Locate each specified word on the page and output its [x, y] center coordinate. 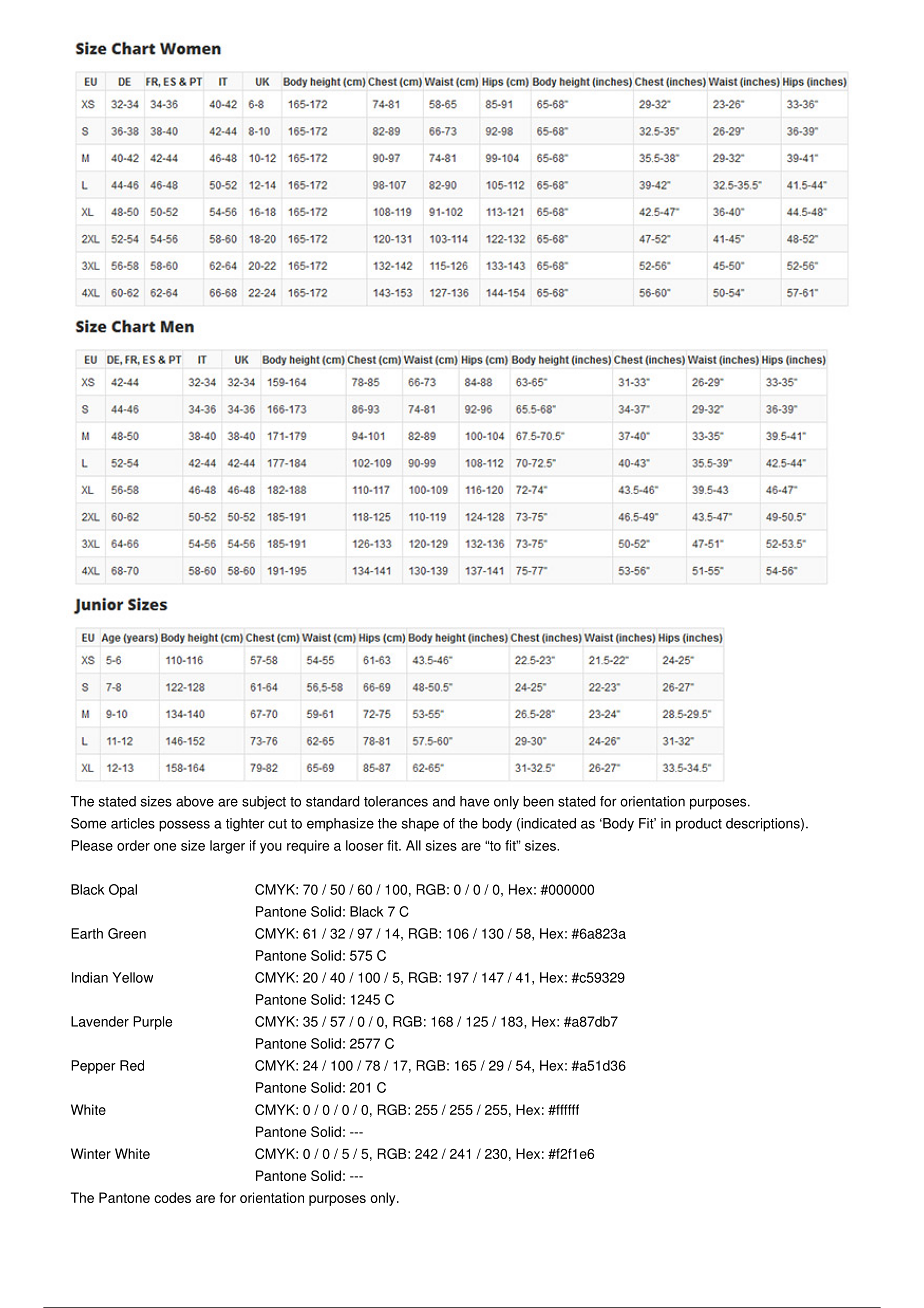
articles [133, 823]
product [699, 825]
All [413, 845]
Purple [152, 1023]
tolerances [396, 801]
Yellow [132, 977]
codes [172, 1197]
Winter [91, 1153]
